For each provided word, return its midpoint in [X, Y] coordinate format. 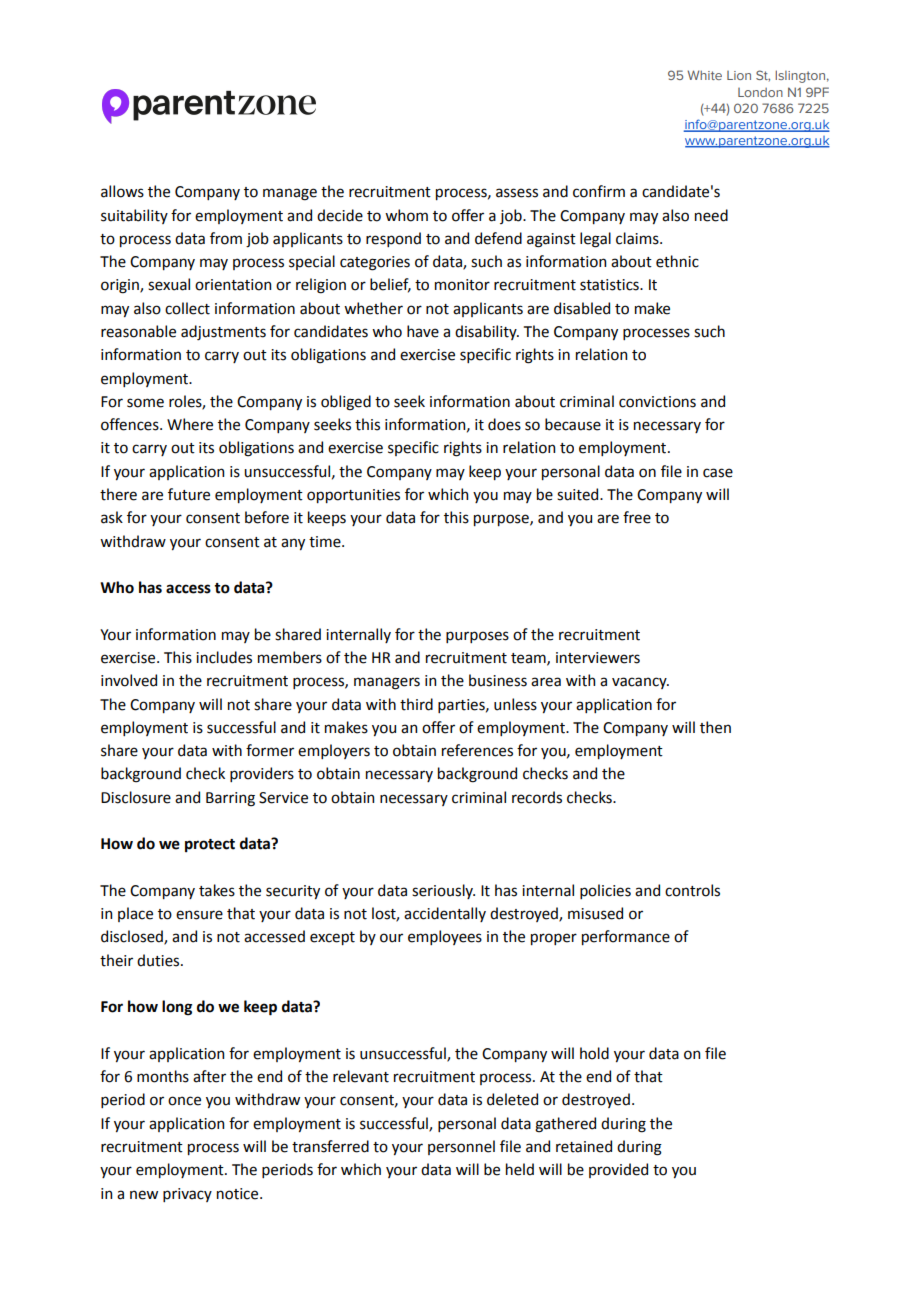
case [718, 473]
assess [517, 193]
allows [122, 191]
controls [692, 890]
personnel [461, 1147]
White [704, 75]
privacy [187, 1195]
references [477, 750]
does [504, 424]
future [189, 494]
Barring [230, 799]
